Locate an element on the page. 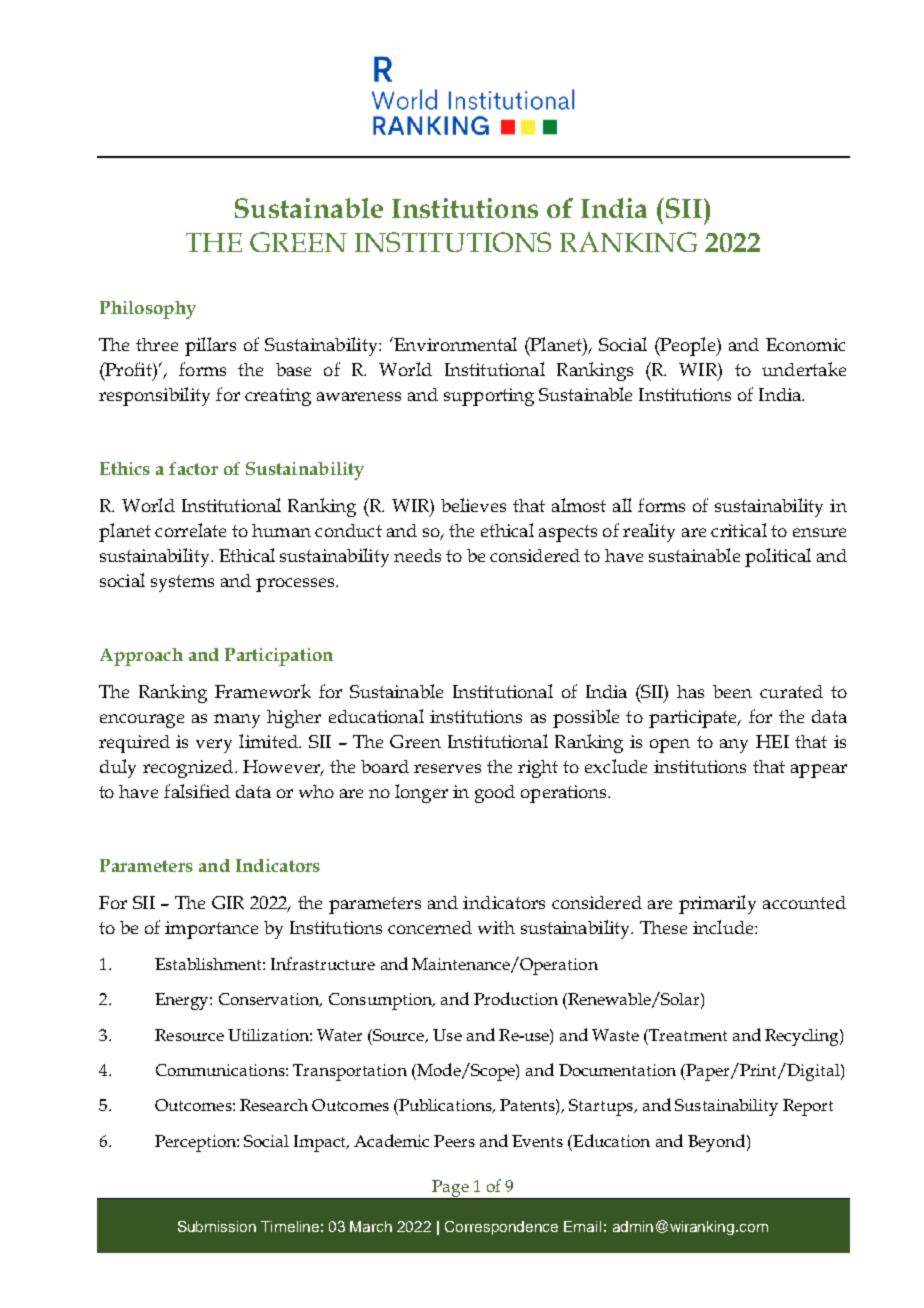 The height and width of the page is (1308, 924). HEI is located at coordinates (772, 741).
